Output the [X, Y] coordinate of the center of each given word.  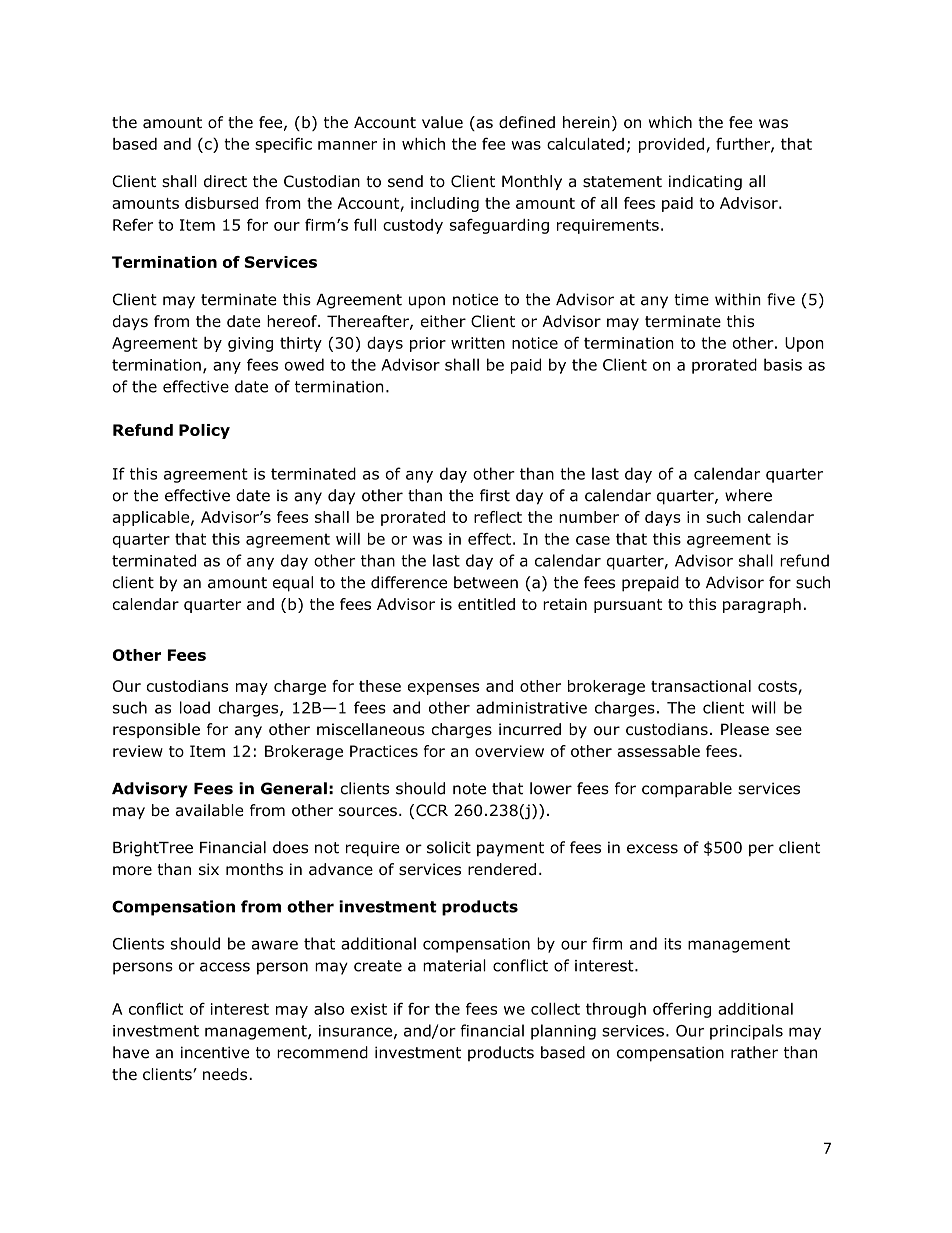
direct [225, 181]
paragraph [762, 605]
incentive [215, 1052]
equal [293, 584]
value [442, 122]
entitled [486, 604]
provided [671, 145]
